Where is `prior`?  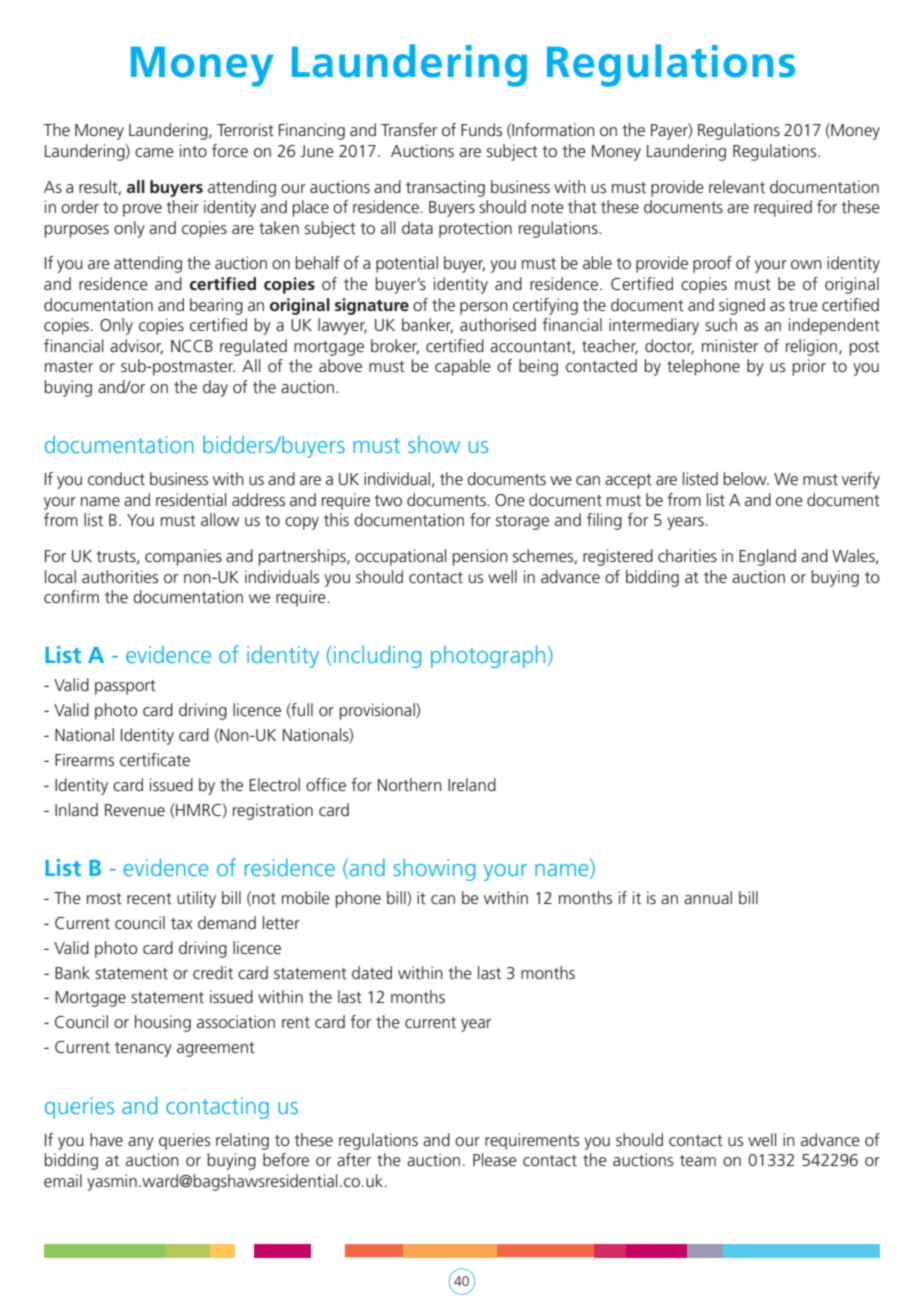 prior is located at coordinates (809, 367).
